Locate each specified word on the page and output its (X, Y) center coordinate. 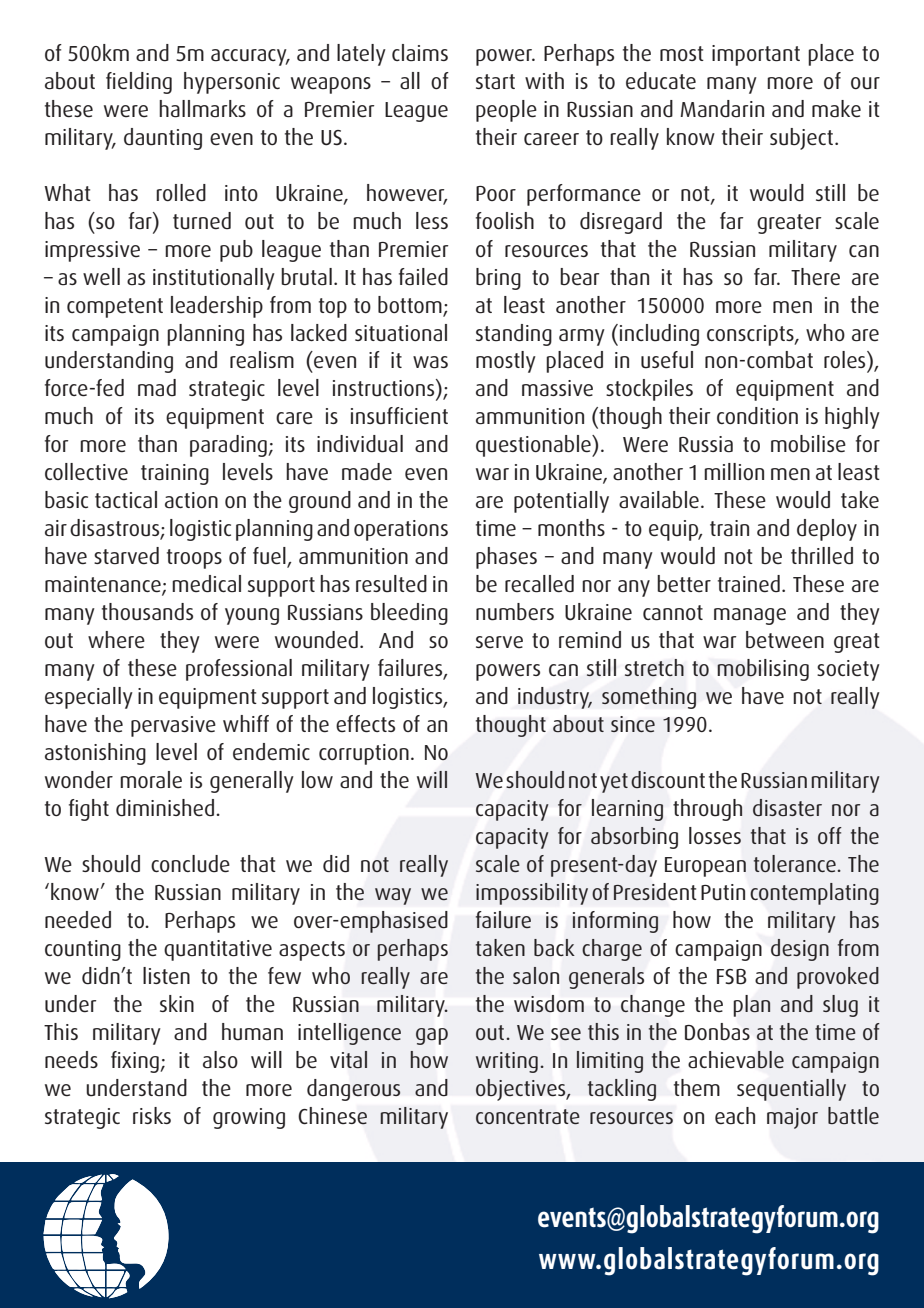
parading (229, 446)
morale (151, 780)
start (495, 82)
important (756, 55)
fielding (139, 83)
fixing (136, 1062)
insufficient (399, 416)
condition (757, 416)
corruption (364, 754)
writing (507, 1062)
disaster (787, 807)
